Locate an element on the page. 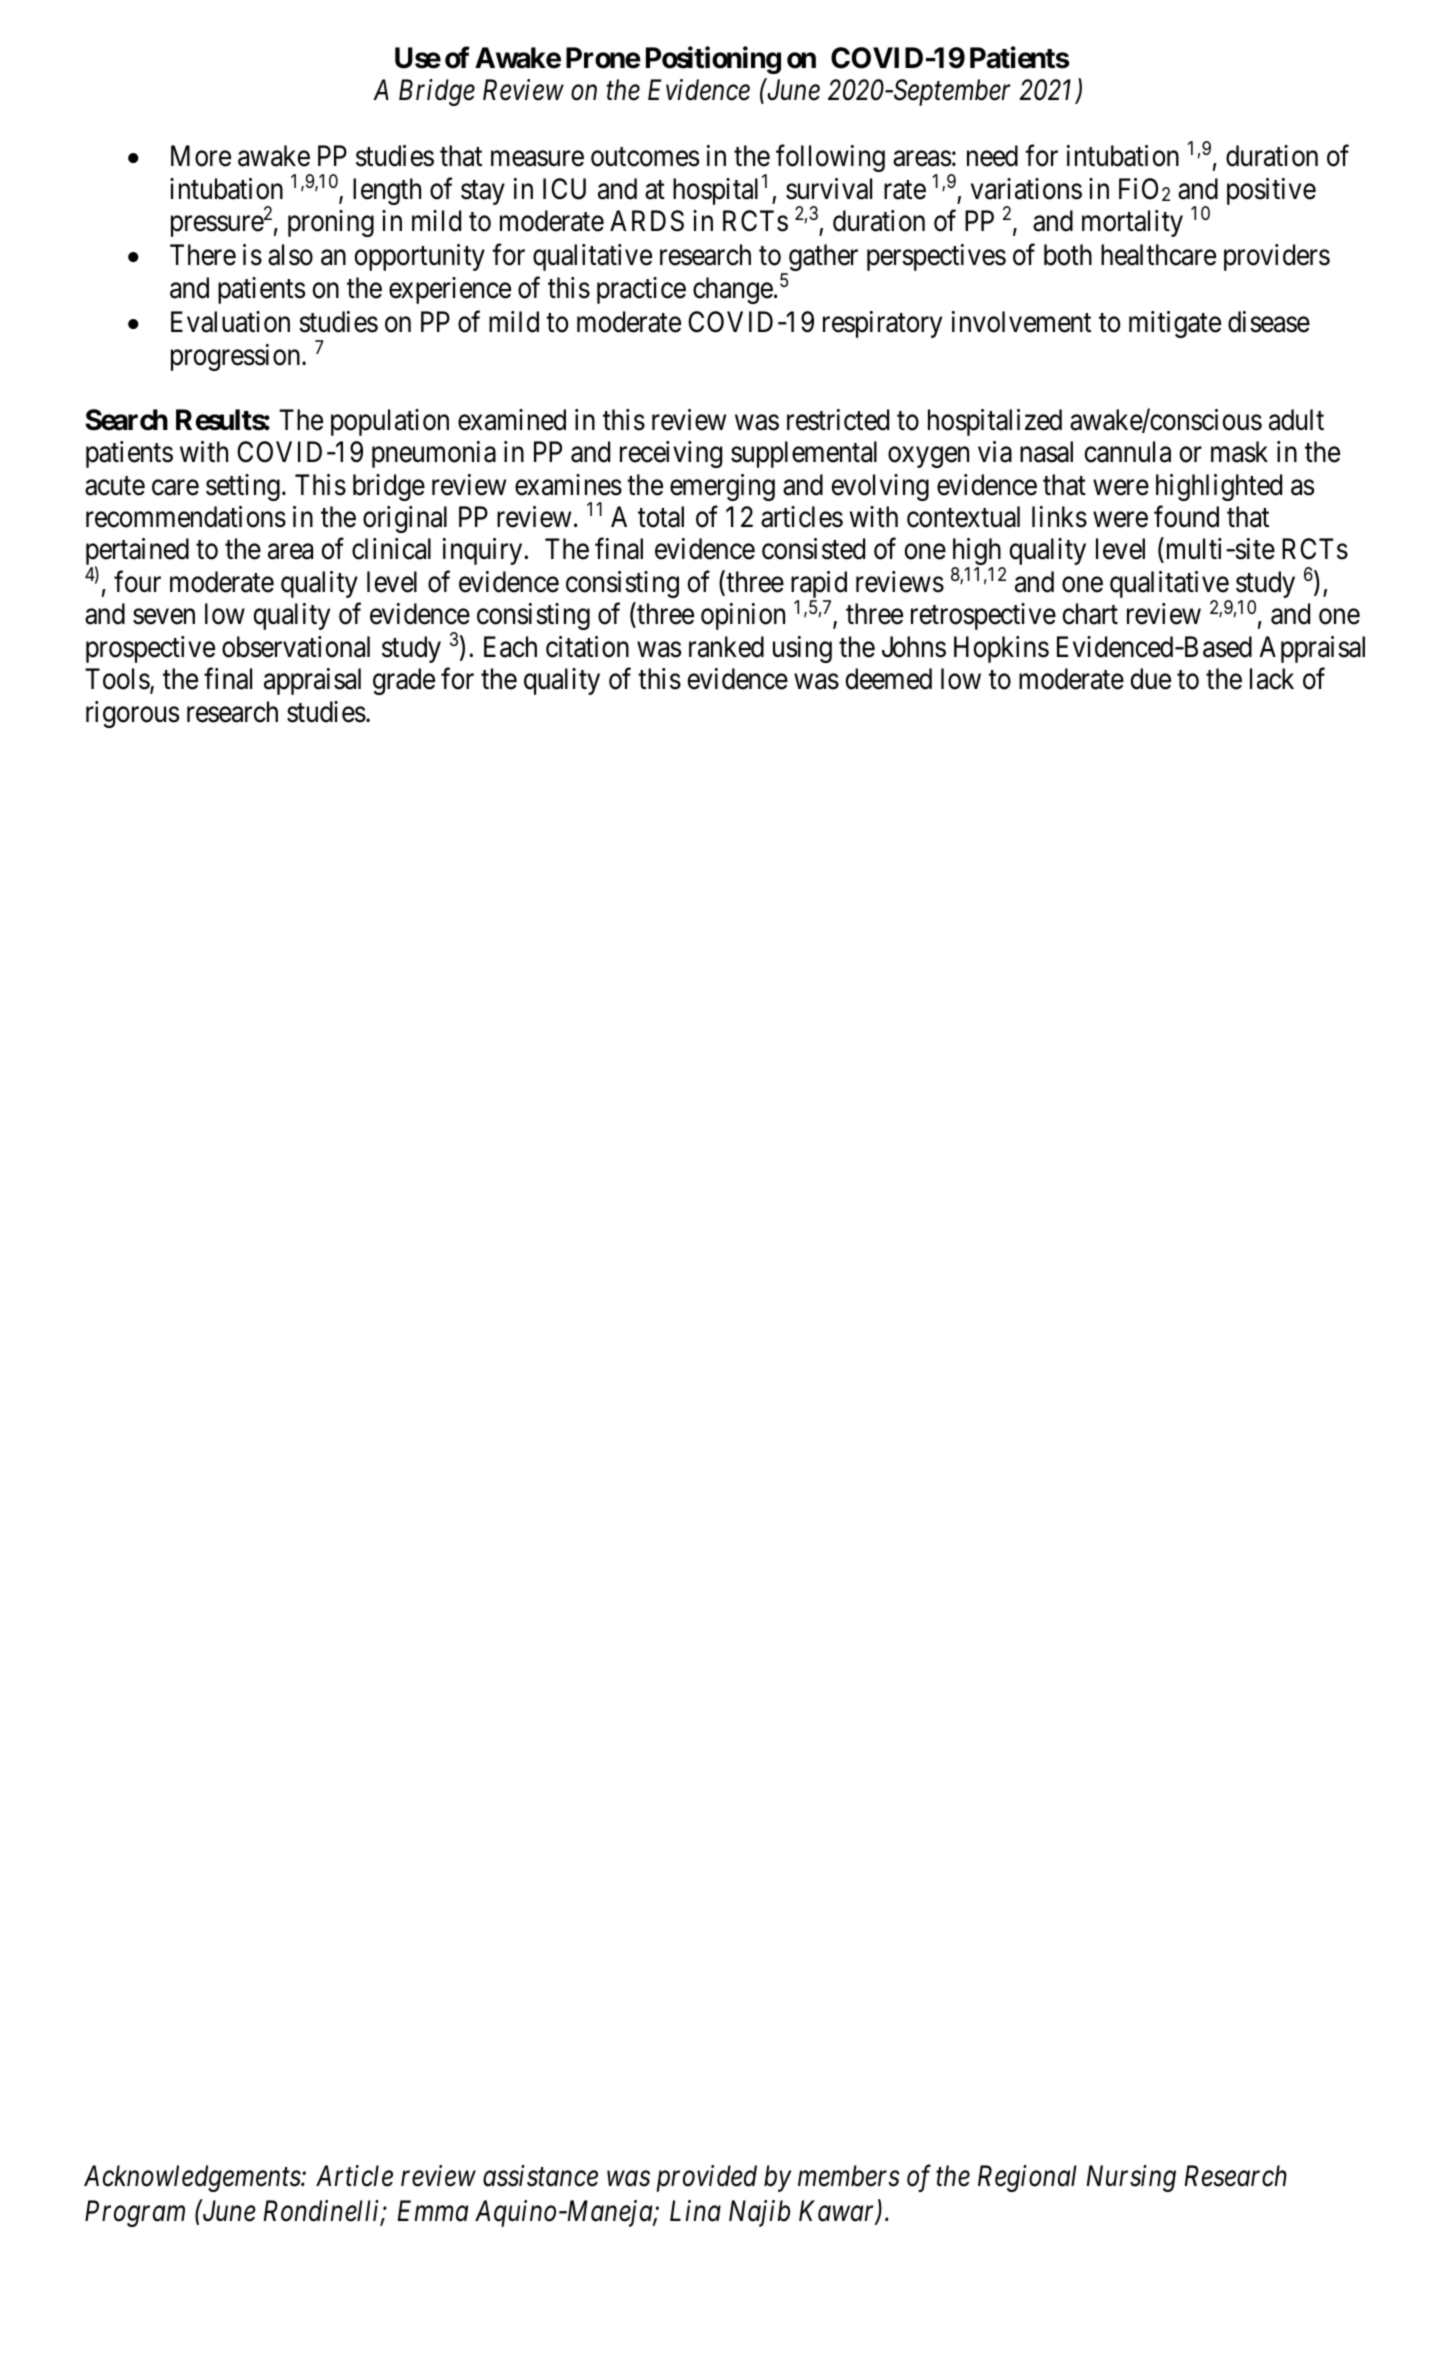  Program is located at coordinates (135, 2213).
